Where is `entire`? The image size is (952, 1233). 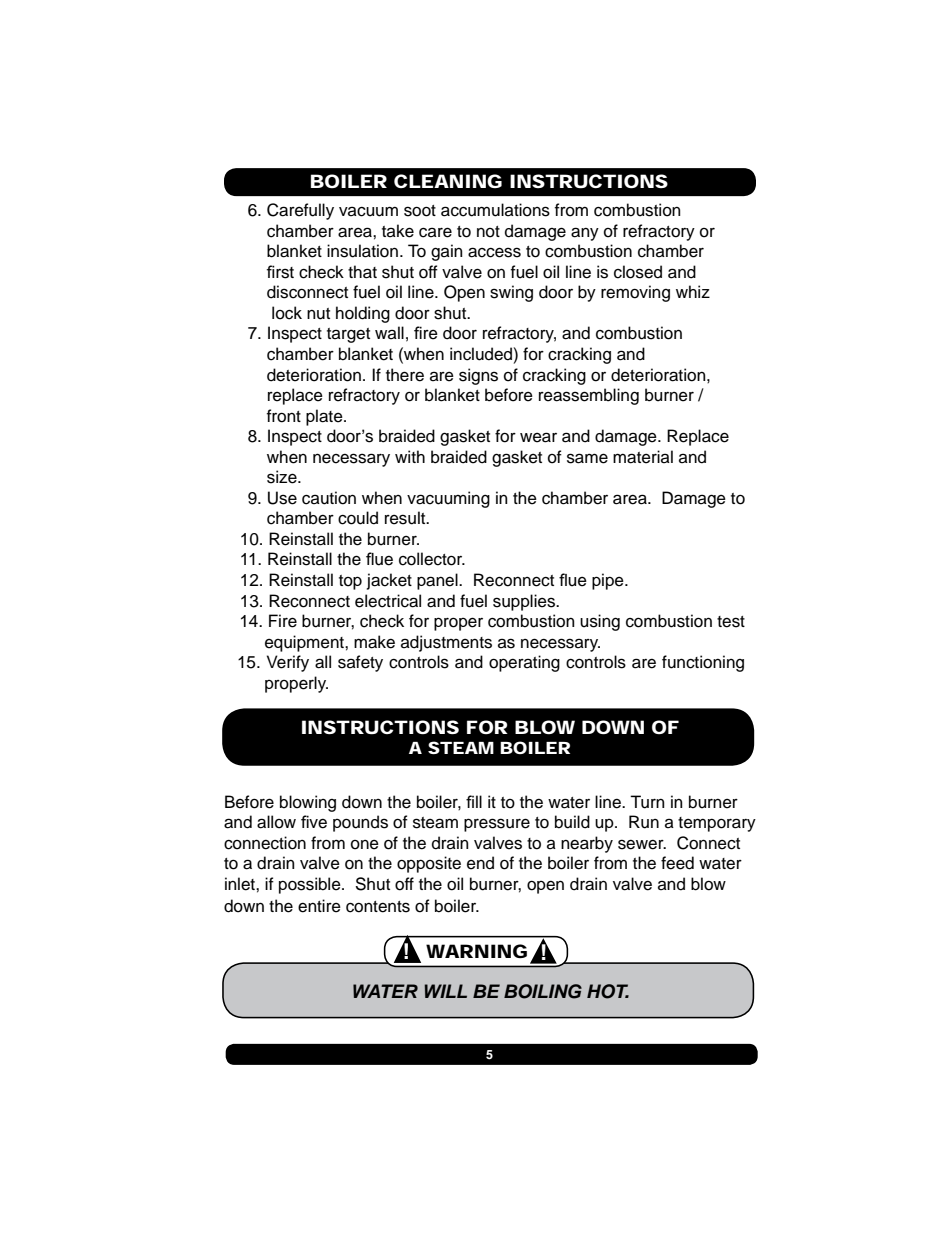 entire is located at coordinates (319, 906).
